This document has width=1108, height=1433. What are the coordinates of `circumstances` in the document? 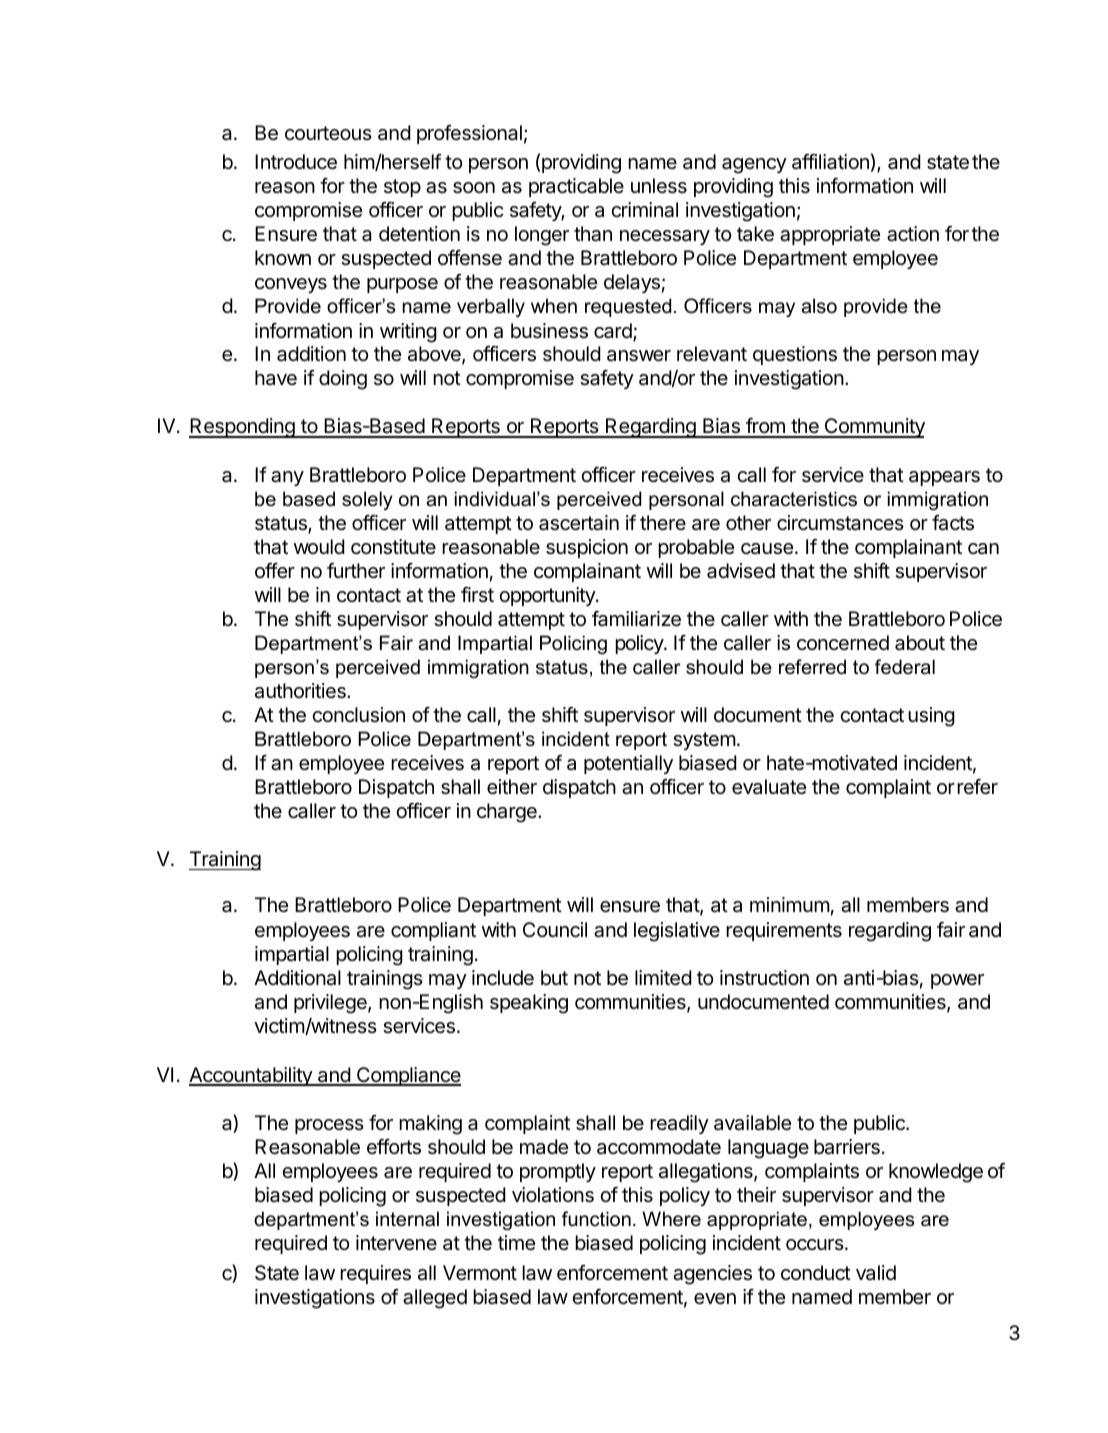 It's located at (840, 523).
